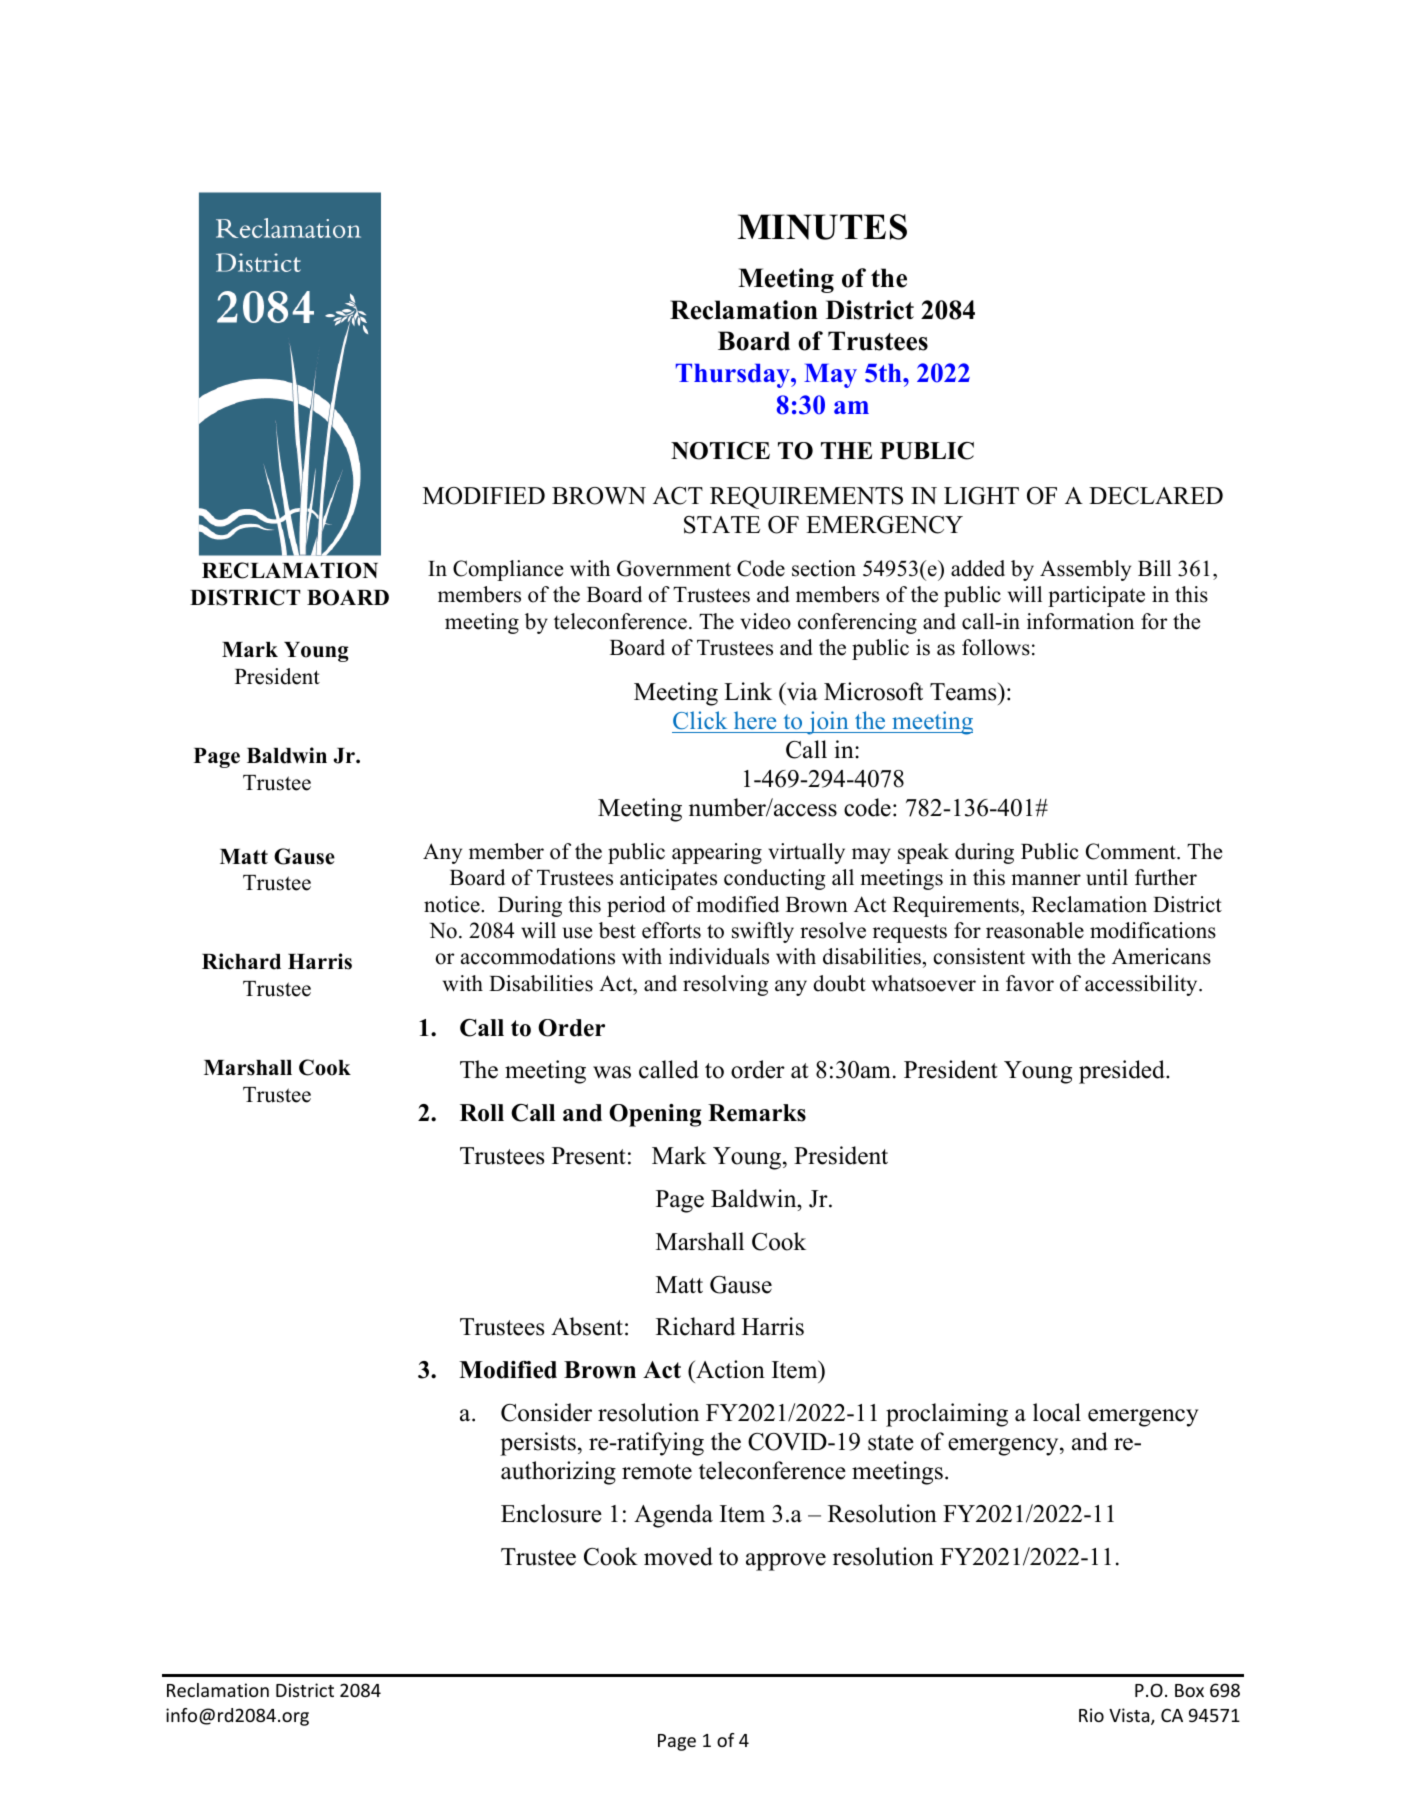 The image size is (1406, 1820). I want to click on DECLARED, so click(1156, 496).
